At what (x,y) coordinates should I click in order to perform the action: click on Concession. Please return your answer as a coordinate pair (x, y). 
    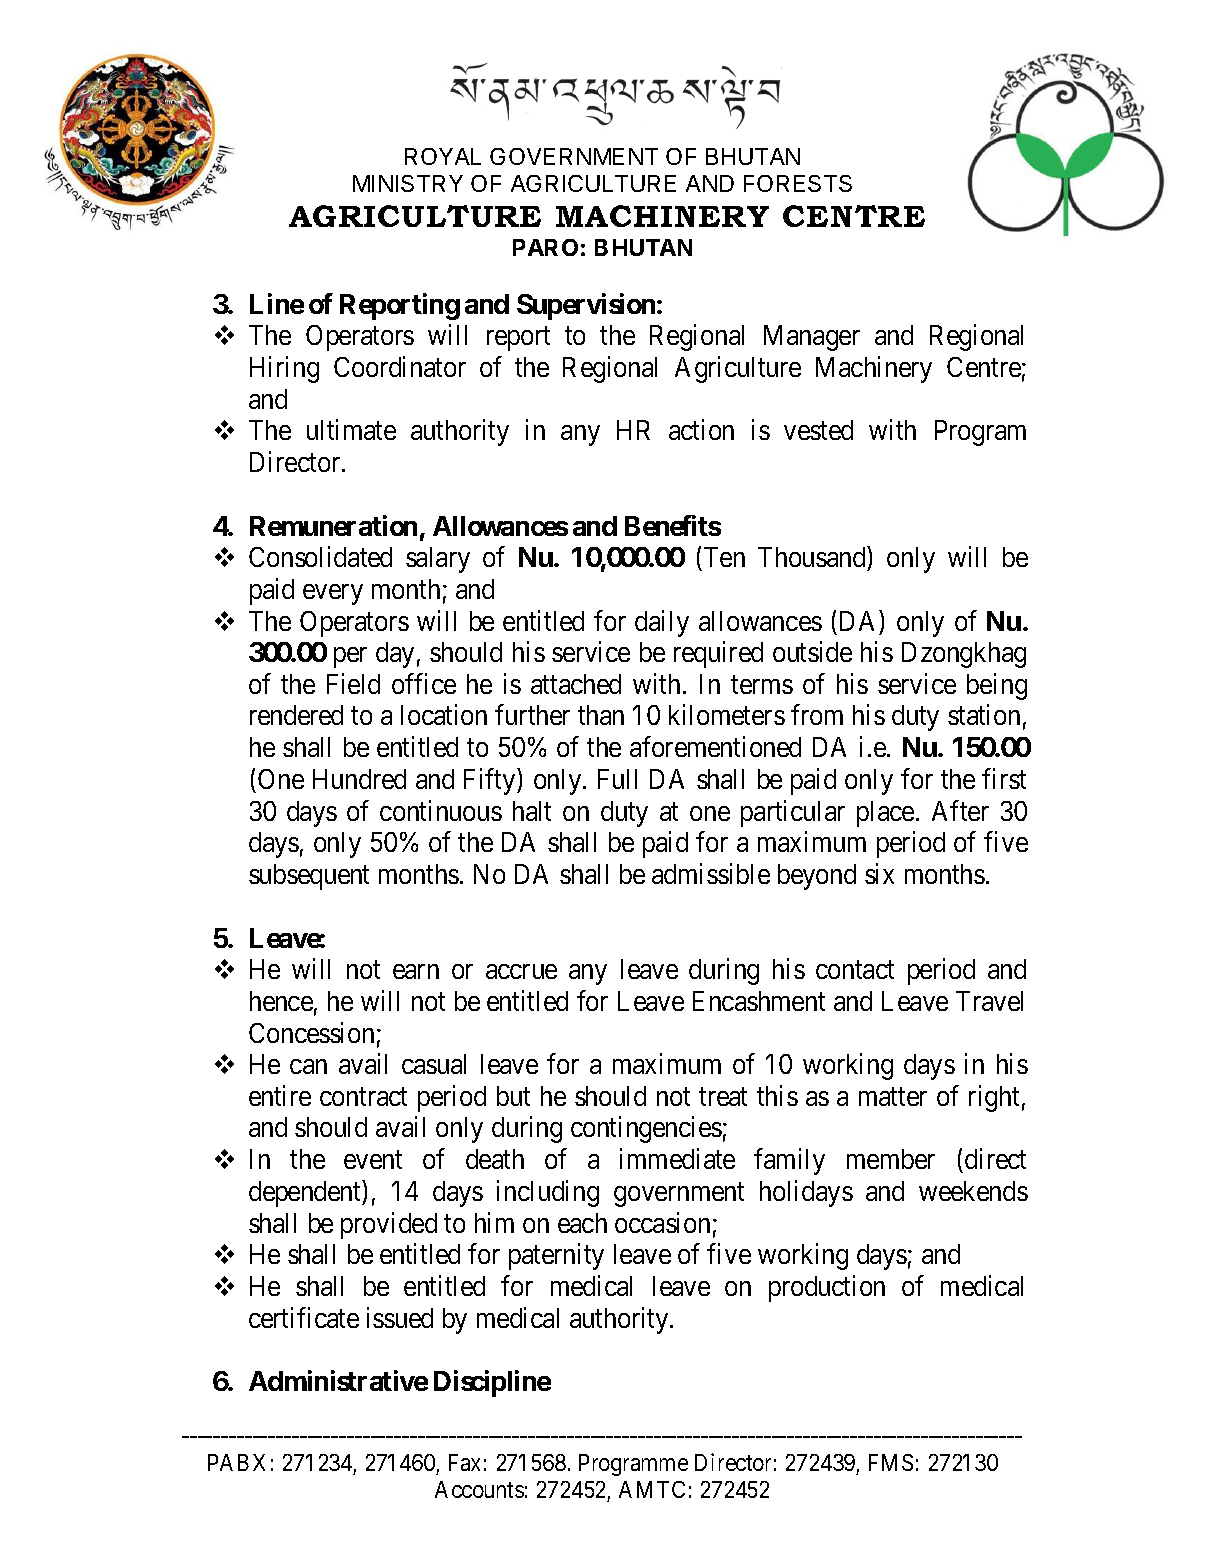
    Looking at the image, I should click on (311, 1032).
